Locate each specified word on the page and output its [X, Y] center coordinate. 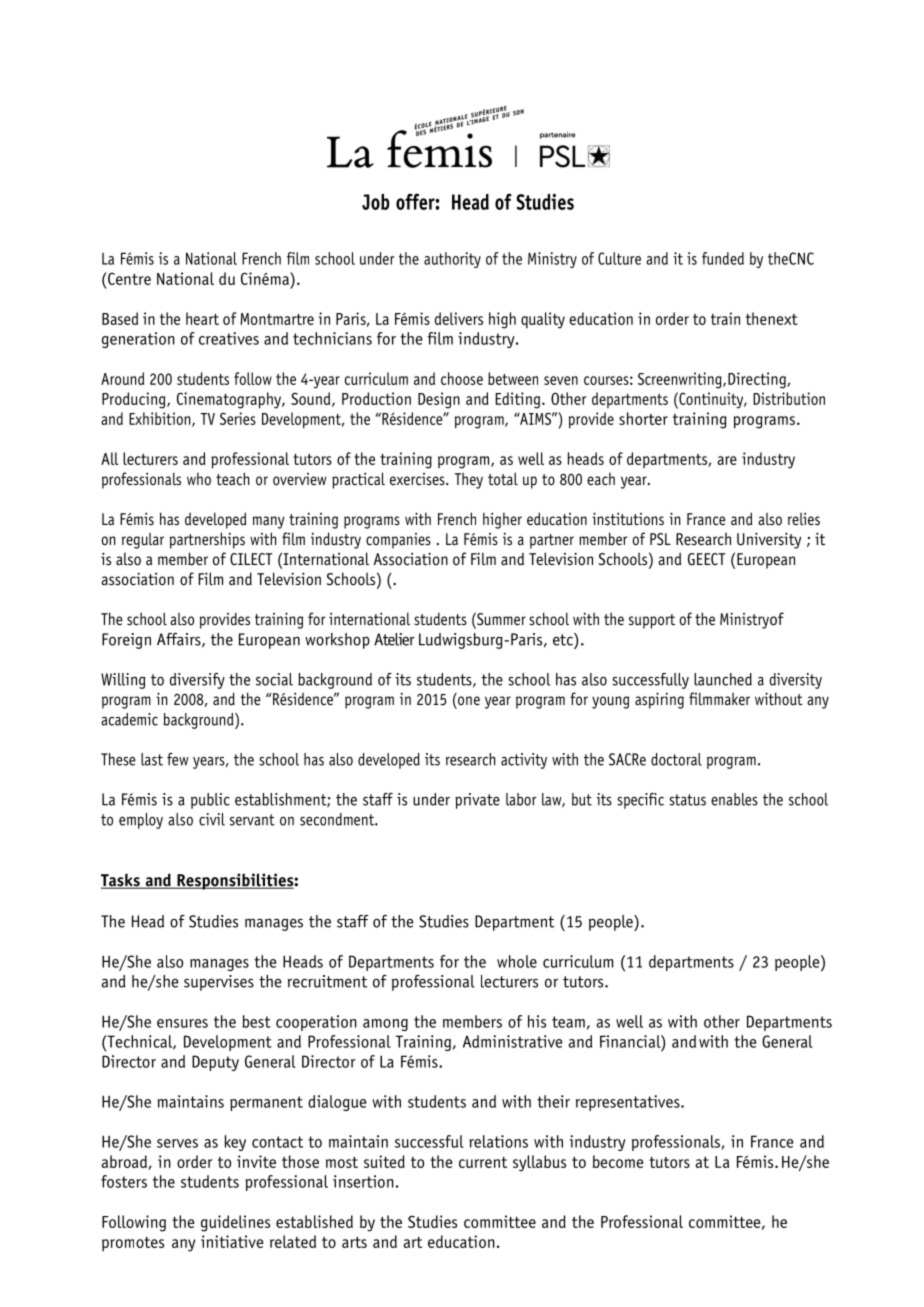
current [483, 1162]
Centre [129, 279]
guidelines [235, 1223]
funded [723, 258]
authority [452, 260]
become [618, 1161]
